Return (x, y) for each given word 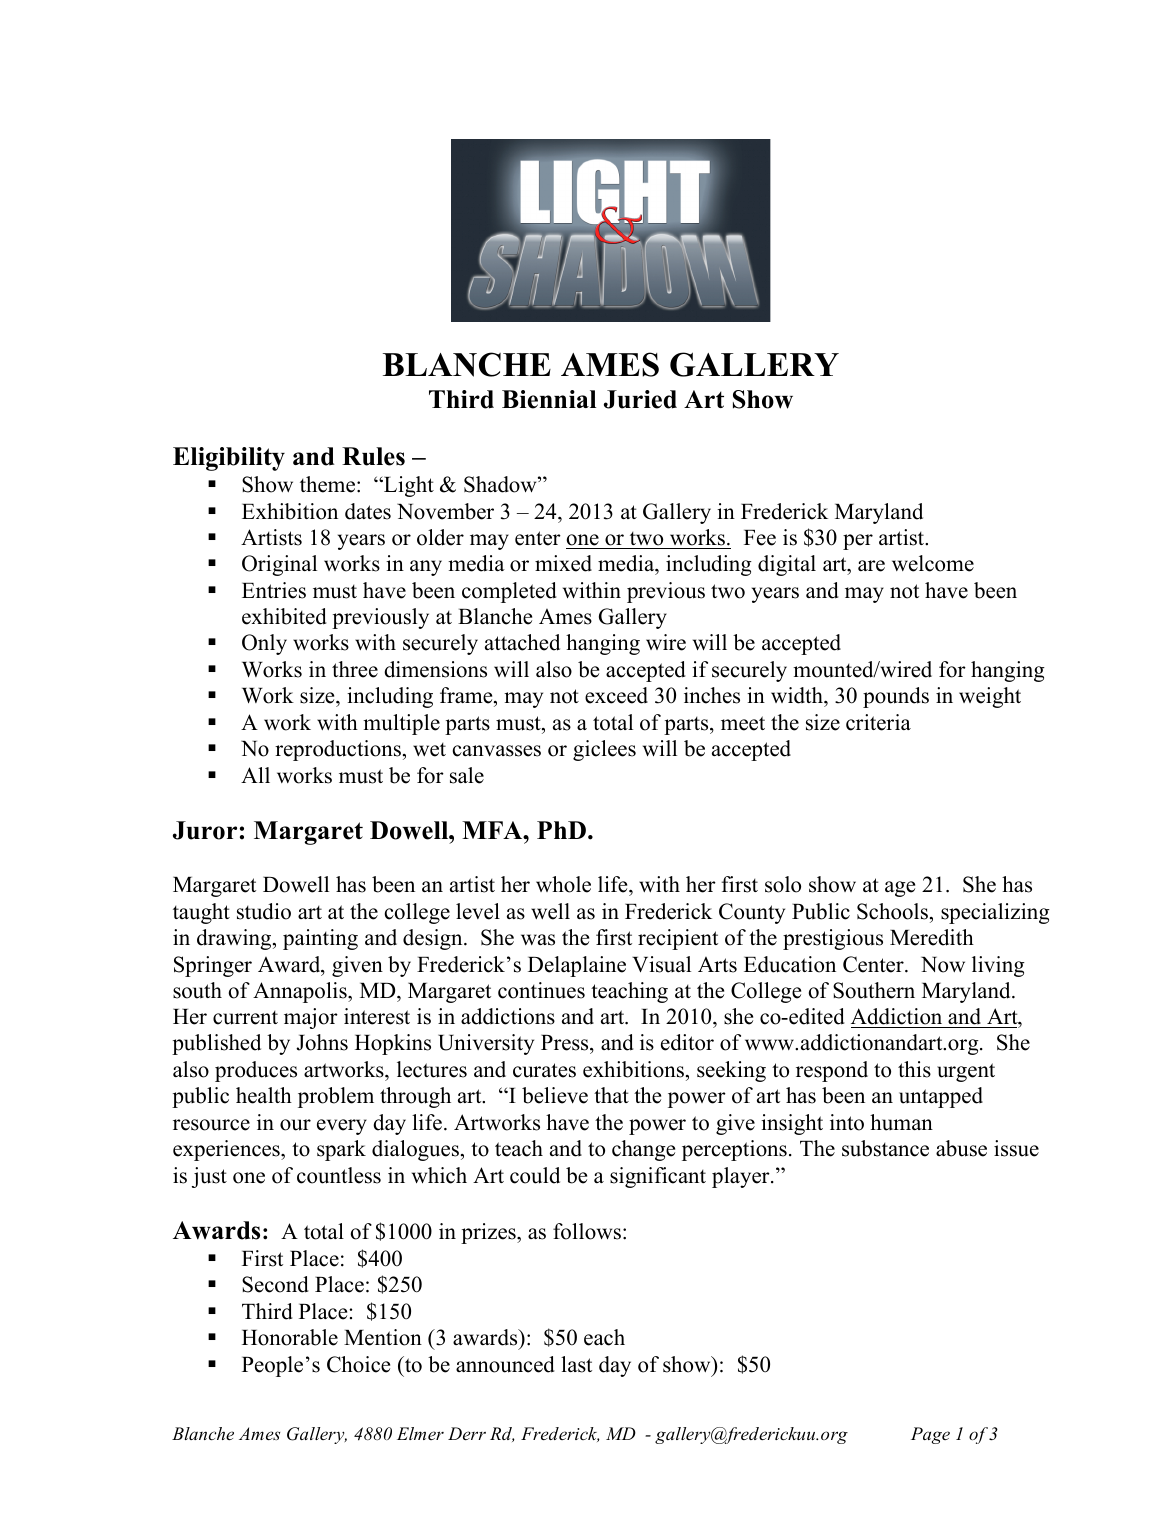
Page (930, 1435)
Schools (894, 911)
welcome (933, 563)
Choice (358, 1364)
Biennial (549, 399)
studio (264, 911)
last (576, 1364)
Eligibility (229, 459)
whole (563, 884)
